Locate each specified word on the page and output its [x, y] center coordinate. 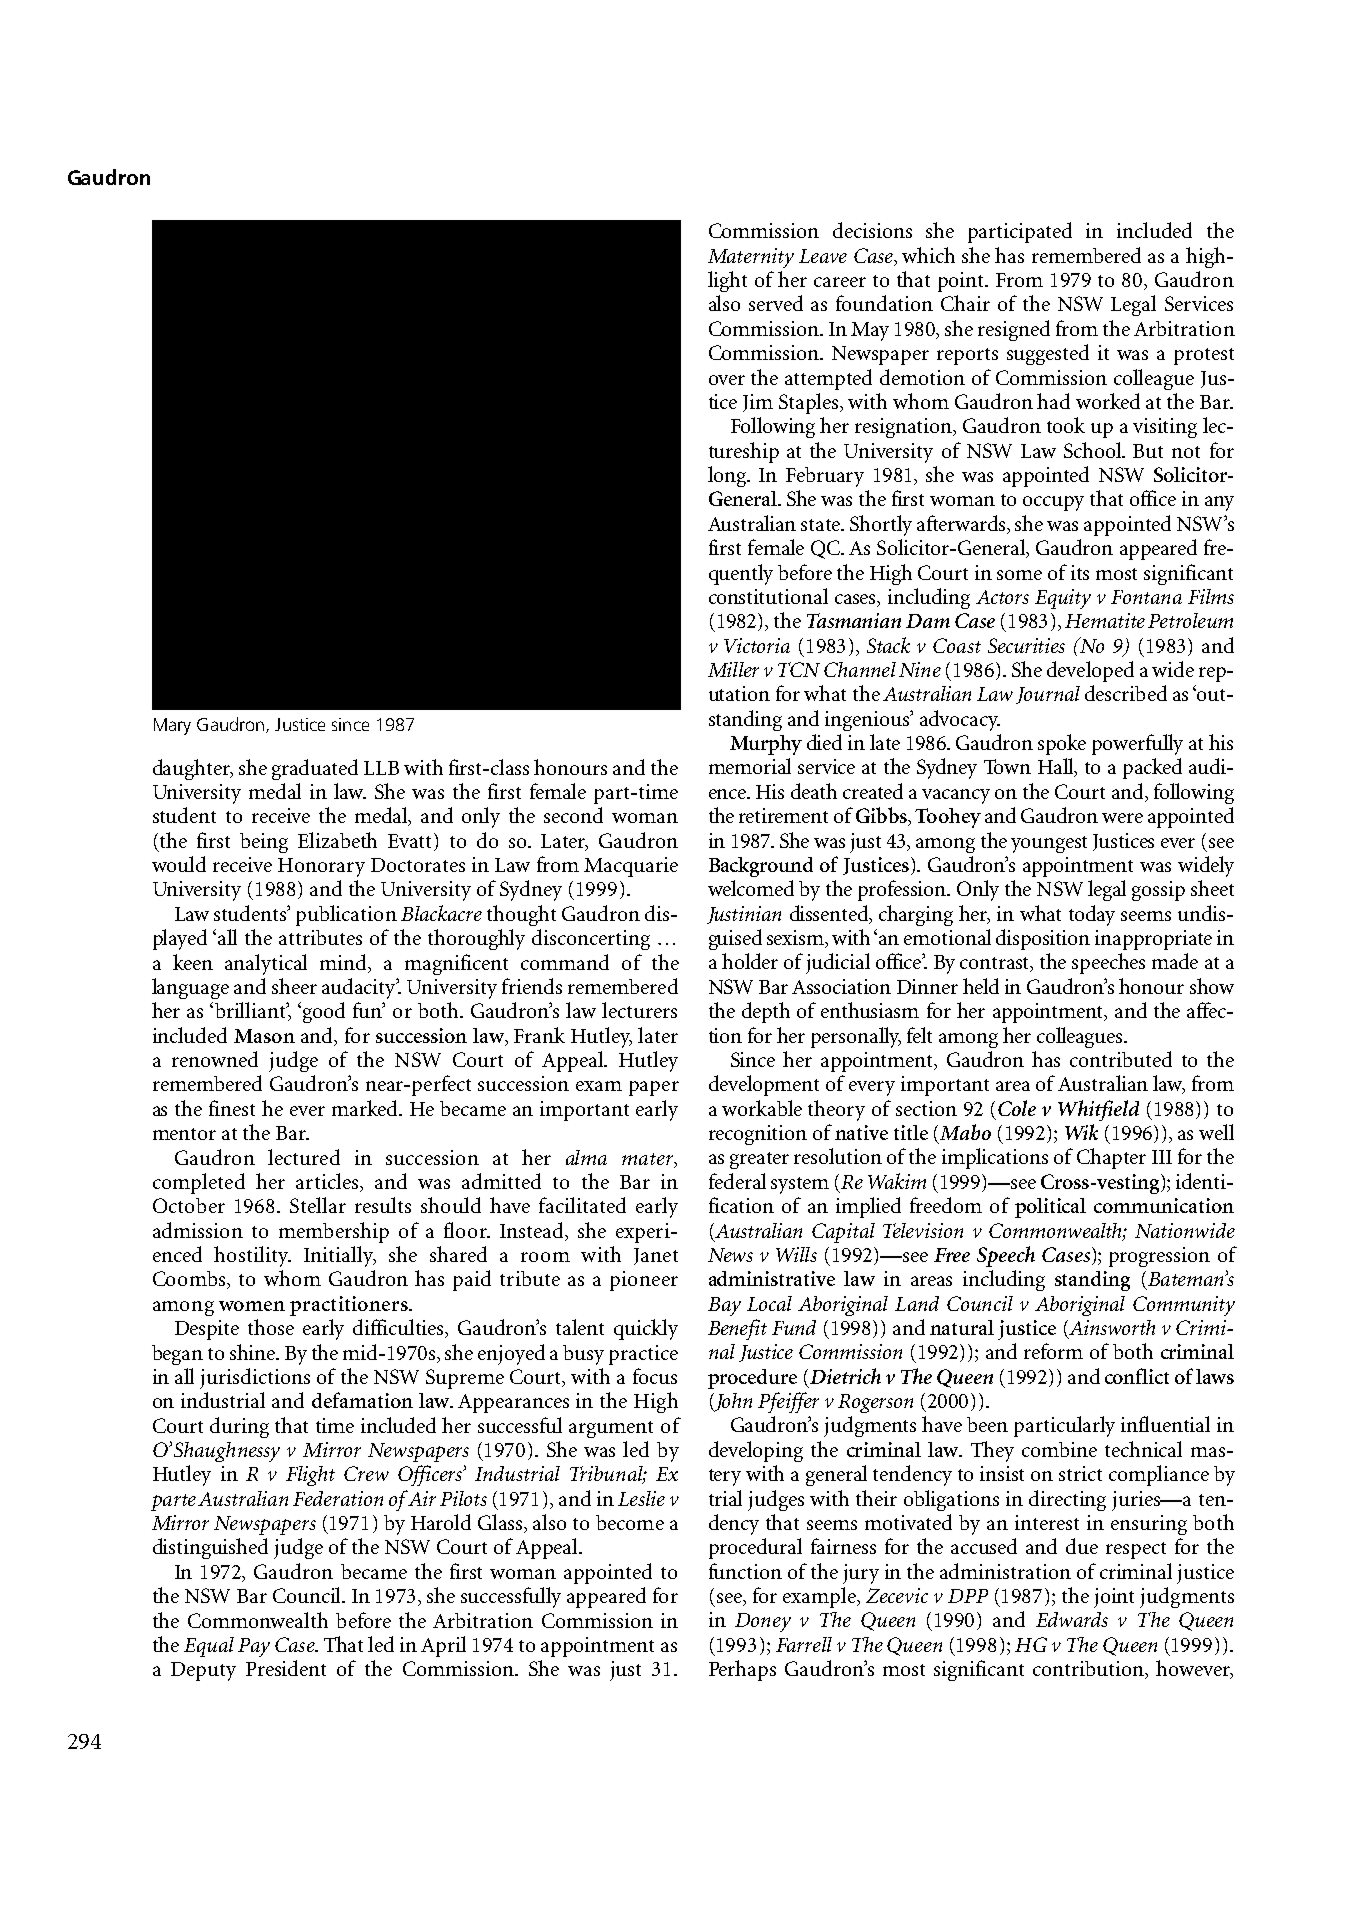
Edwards [1072, 1619]
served [776, 303]
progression [1159, 1257]
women [252, 1306]
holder [750, 961]
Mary [172, 726]
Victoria [757, 645]
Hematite [1105, 620]
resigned [1014, 330]
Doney [763, 1622]
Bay [724, 1306]
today [1092, 915]
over [727, 380]
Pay [254, 1647]
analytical [266, 964]
